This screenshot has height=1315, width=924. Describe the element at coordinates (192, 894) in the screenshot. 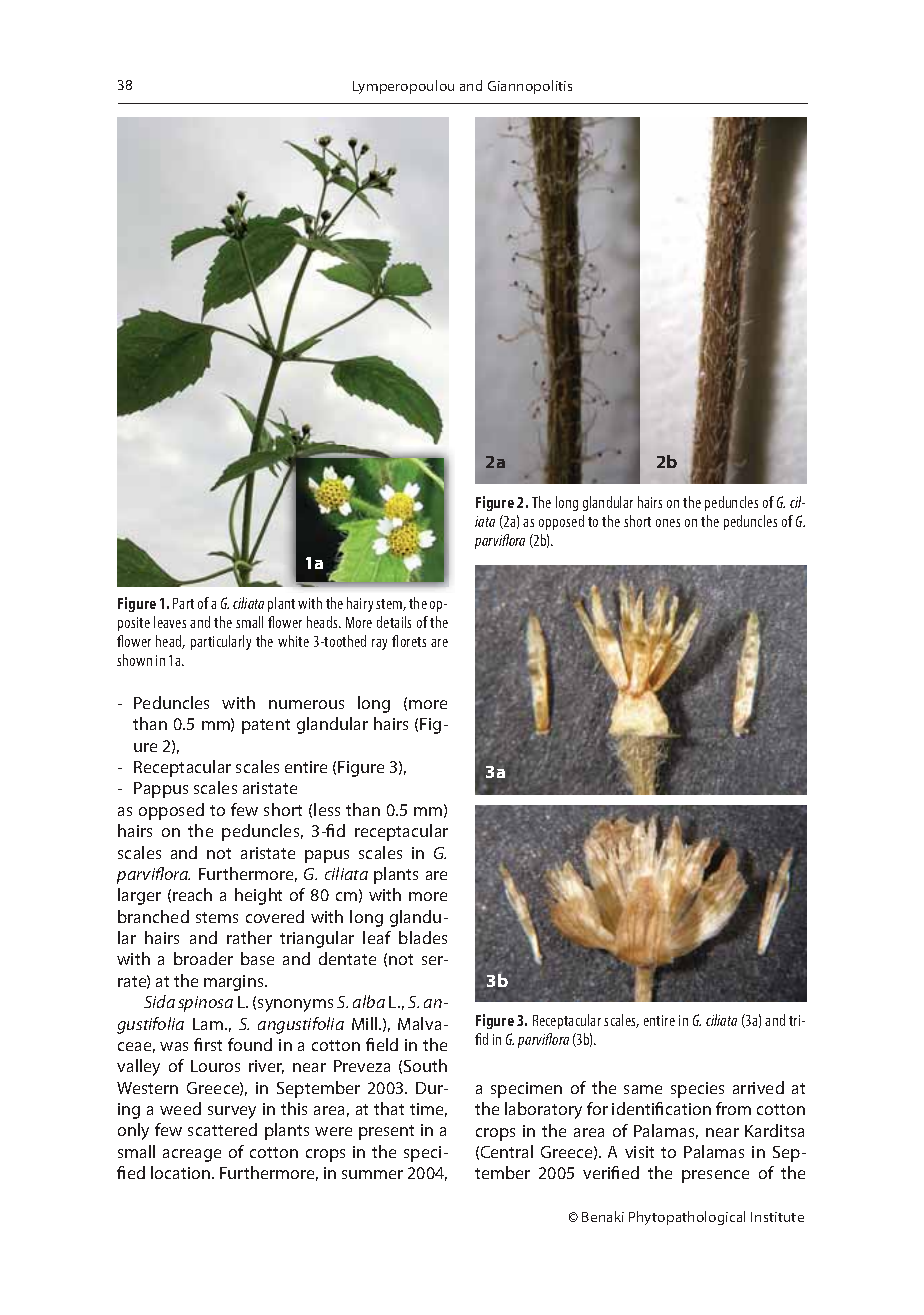

I see `reach` at that location.
